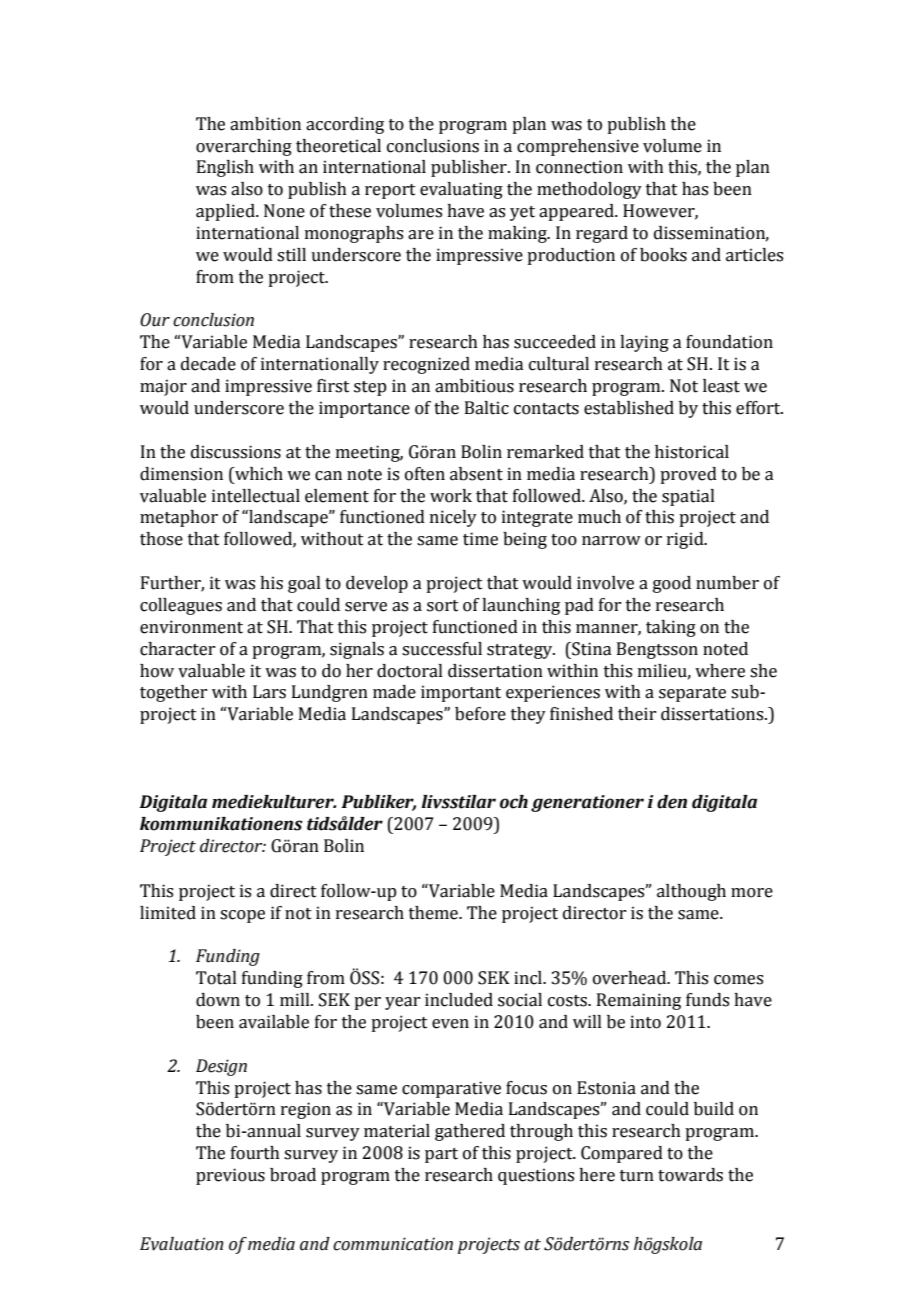  What do you see at coordinates (672, 802) in the page?
I see `den` at bounding box center [672, 802].
